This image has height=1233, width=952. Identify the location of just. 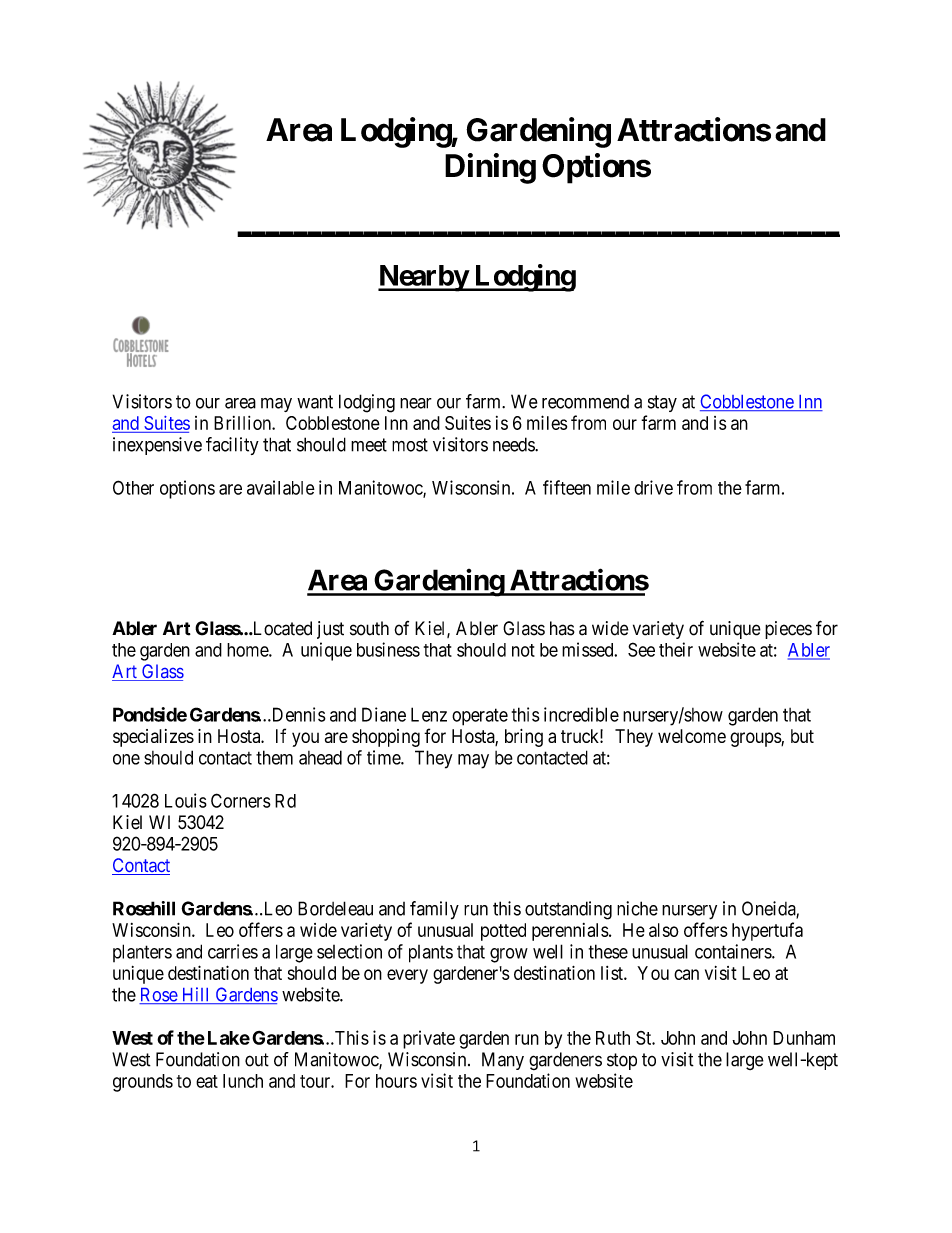
(330, 630).
